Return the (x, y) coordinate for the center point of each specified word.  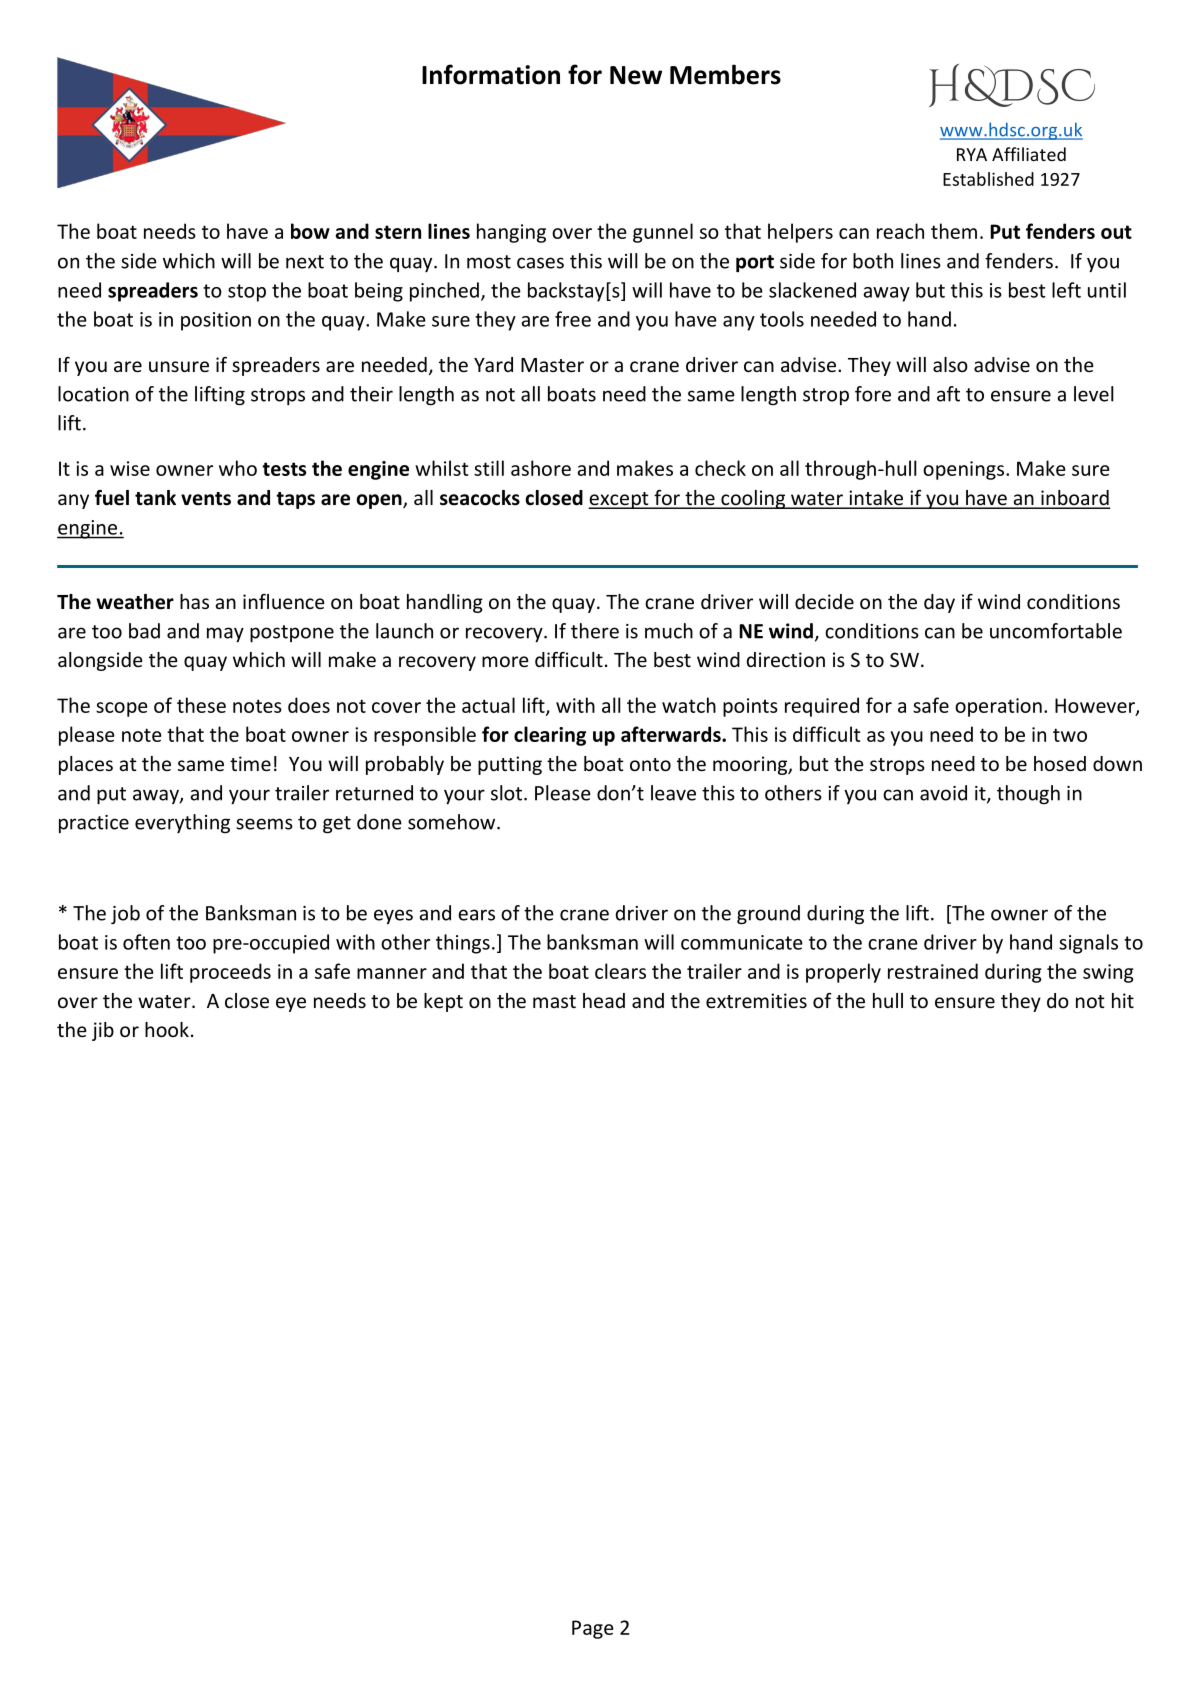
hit (1123, 1000)
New (636, 75)
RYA (972, 154)
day (939, 603)
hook (167, 1029)
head (604, 1000)
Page (593, 1629)
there (595, 631)
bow (310, 231)
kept (443, 1002)
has (194, 601)
